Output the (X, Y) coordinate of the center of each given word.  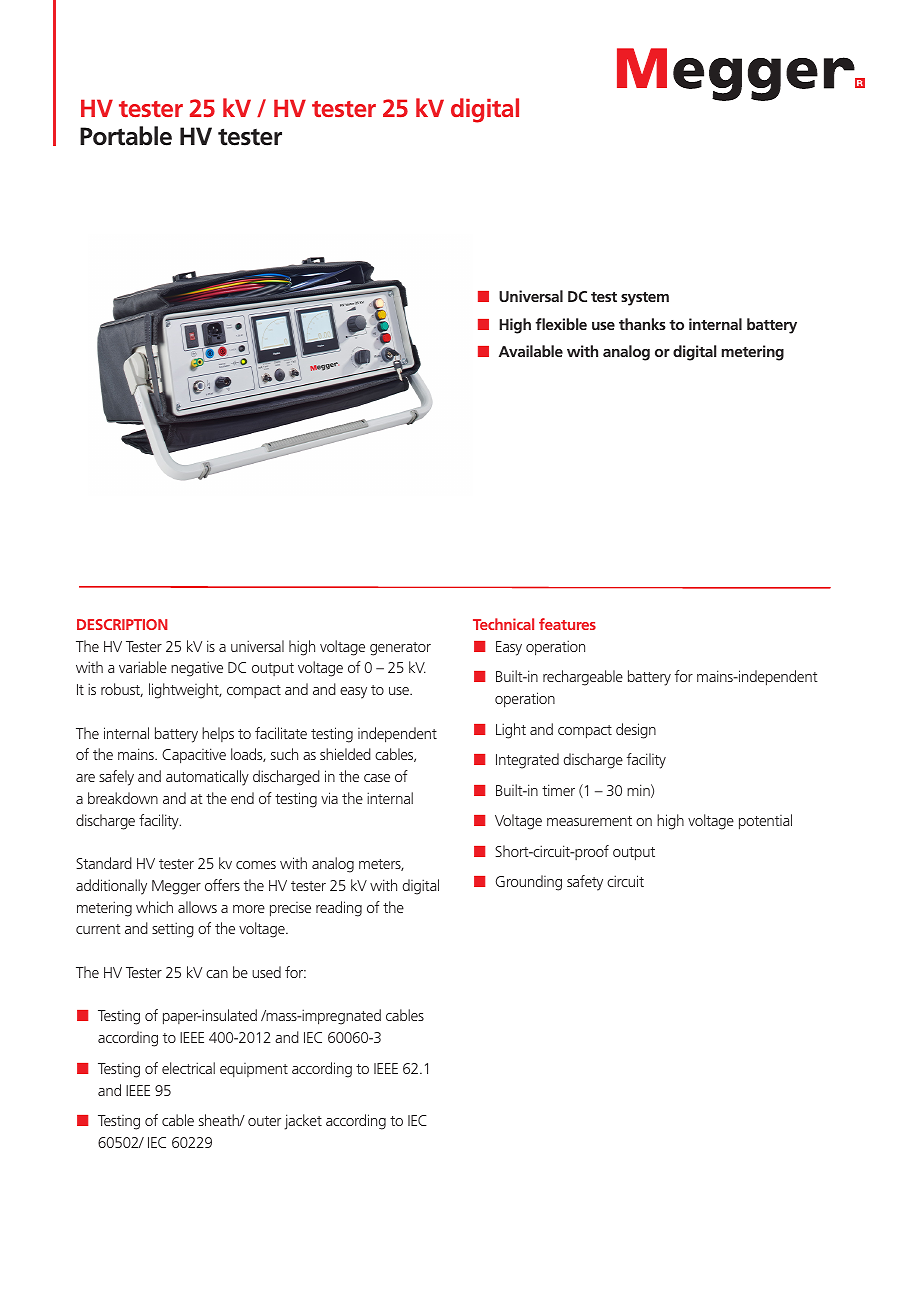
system (645, 299)
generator (400, 649)
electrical (188, 1068)
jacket (303, 1122)
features (567, 624)
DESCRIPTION (122, 624)
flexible (561, 324)
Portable (126, 136)
